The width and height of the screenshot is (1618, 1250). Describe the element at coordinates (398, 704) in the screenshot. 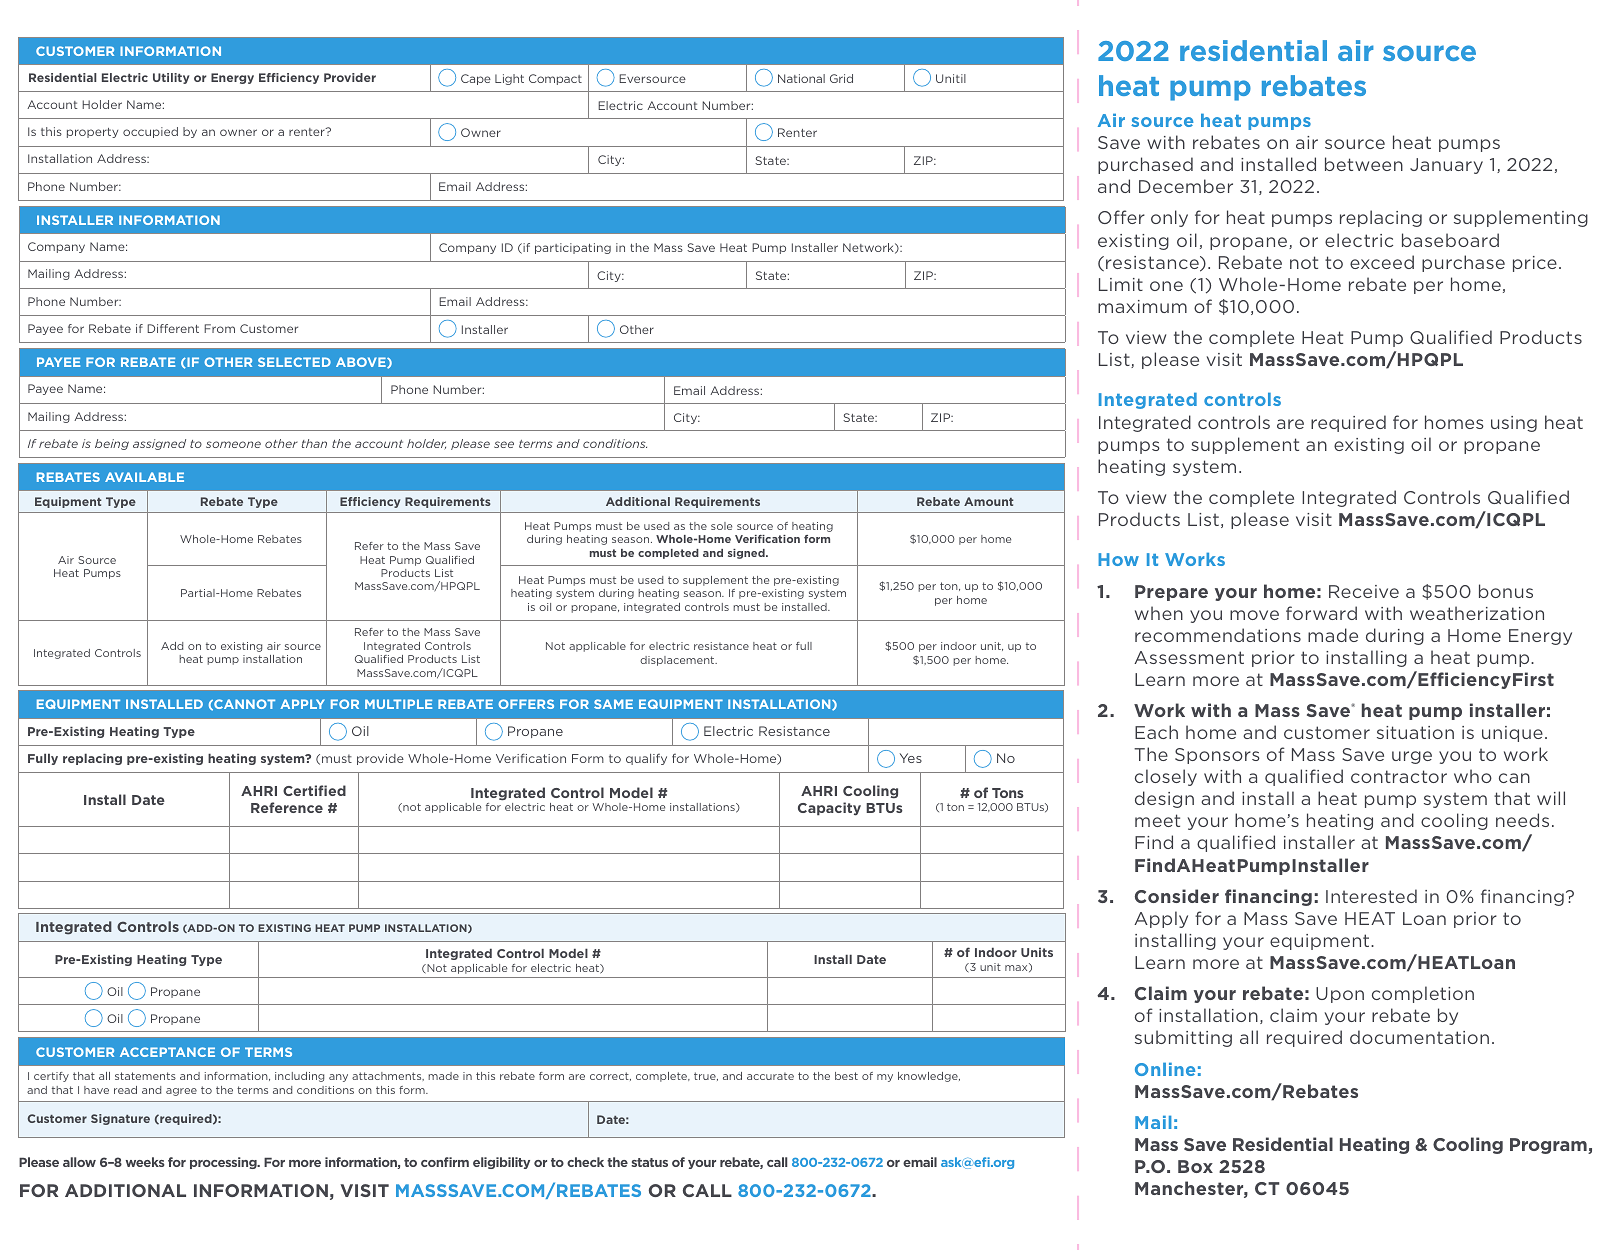

I see `MULTIPLE` at that location.
